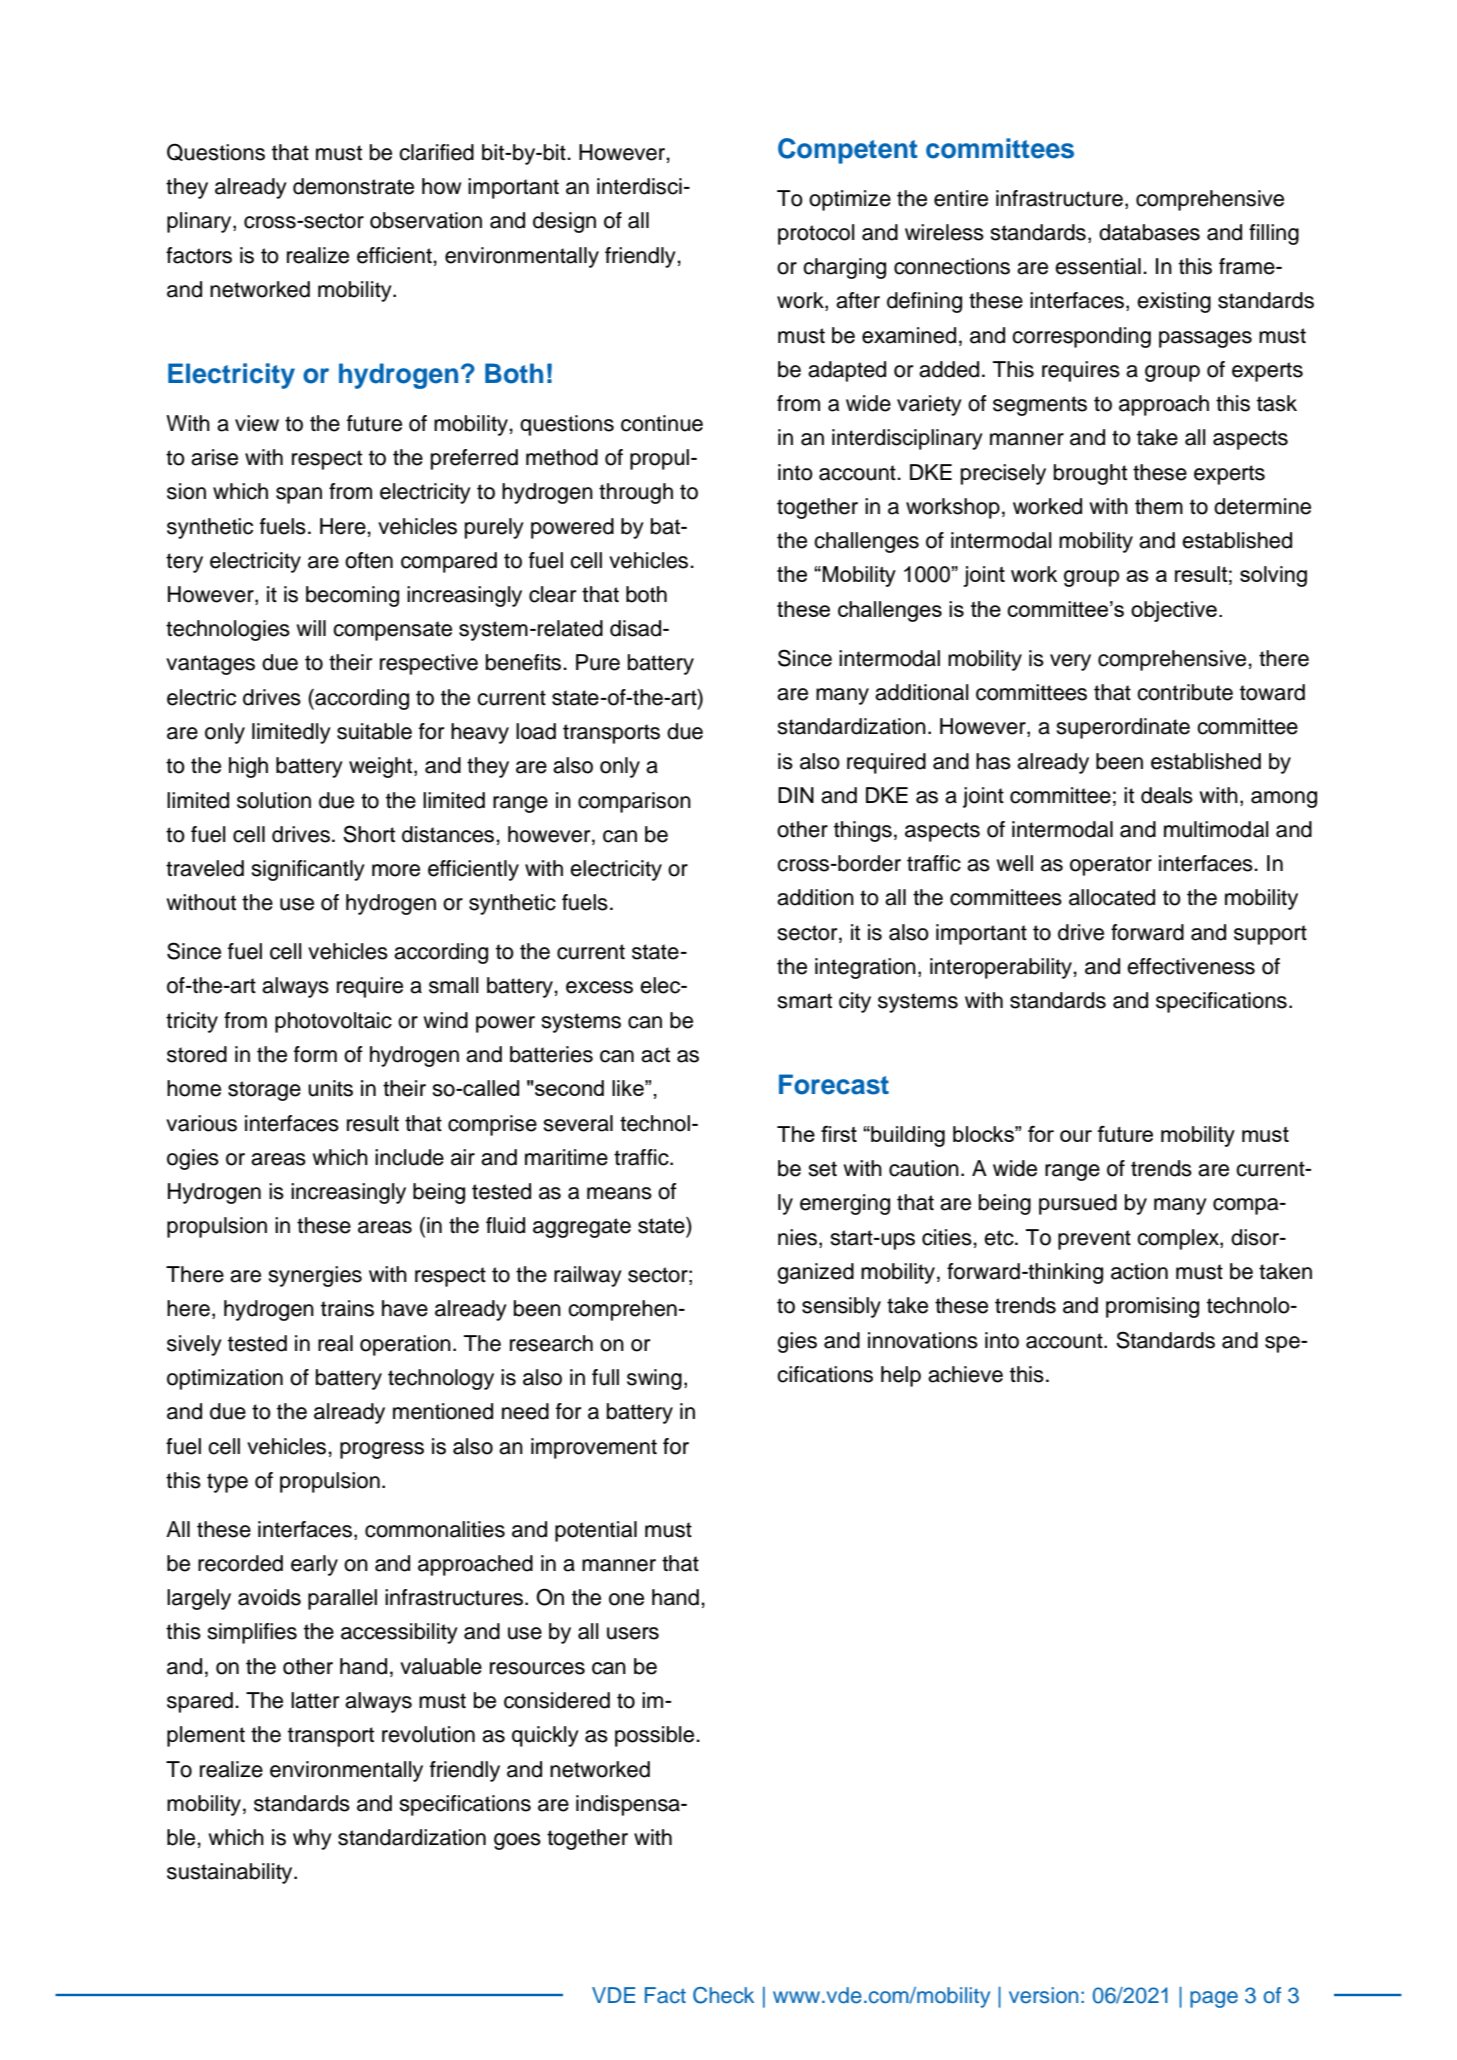 This screenshot has height=2060, width=1457. Describe the element at coordinates (816, 234) in the screenshot. I see `protocol` at that location.
